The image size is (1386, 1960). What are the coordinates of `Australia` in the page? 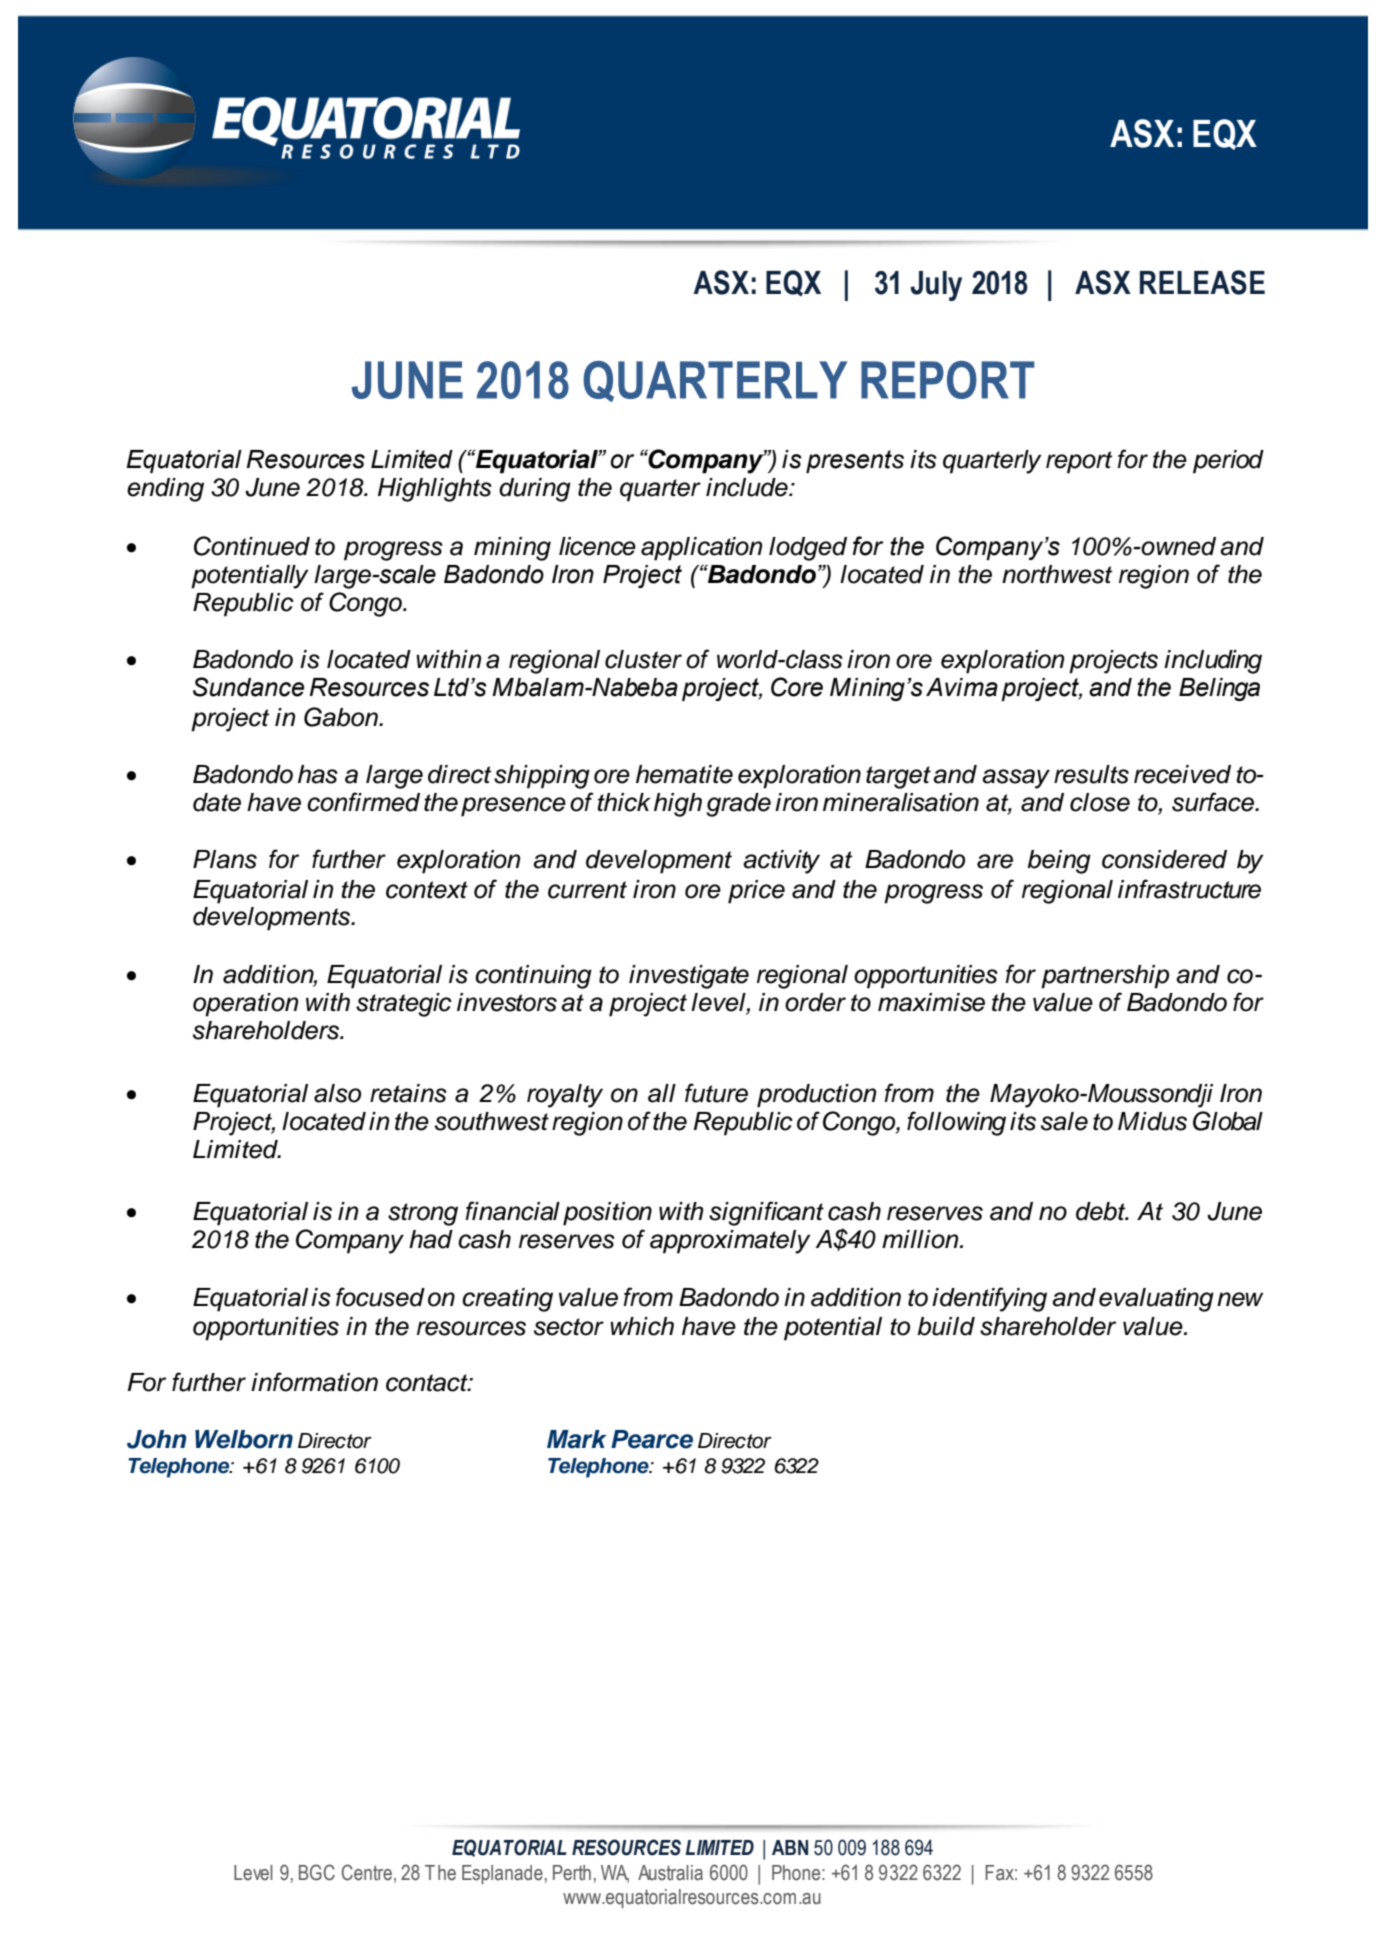 It's located at (670, 1873).
